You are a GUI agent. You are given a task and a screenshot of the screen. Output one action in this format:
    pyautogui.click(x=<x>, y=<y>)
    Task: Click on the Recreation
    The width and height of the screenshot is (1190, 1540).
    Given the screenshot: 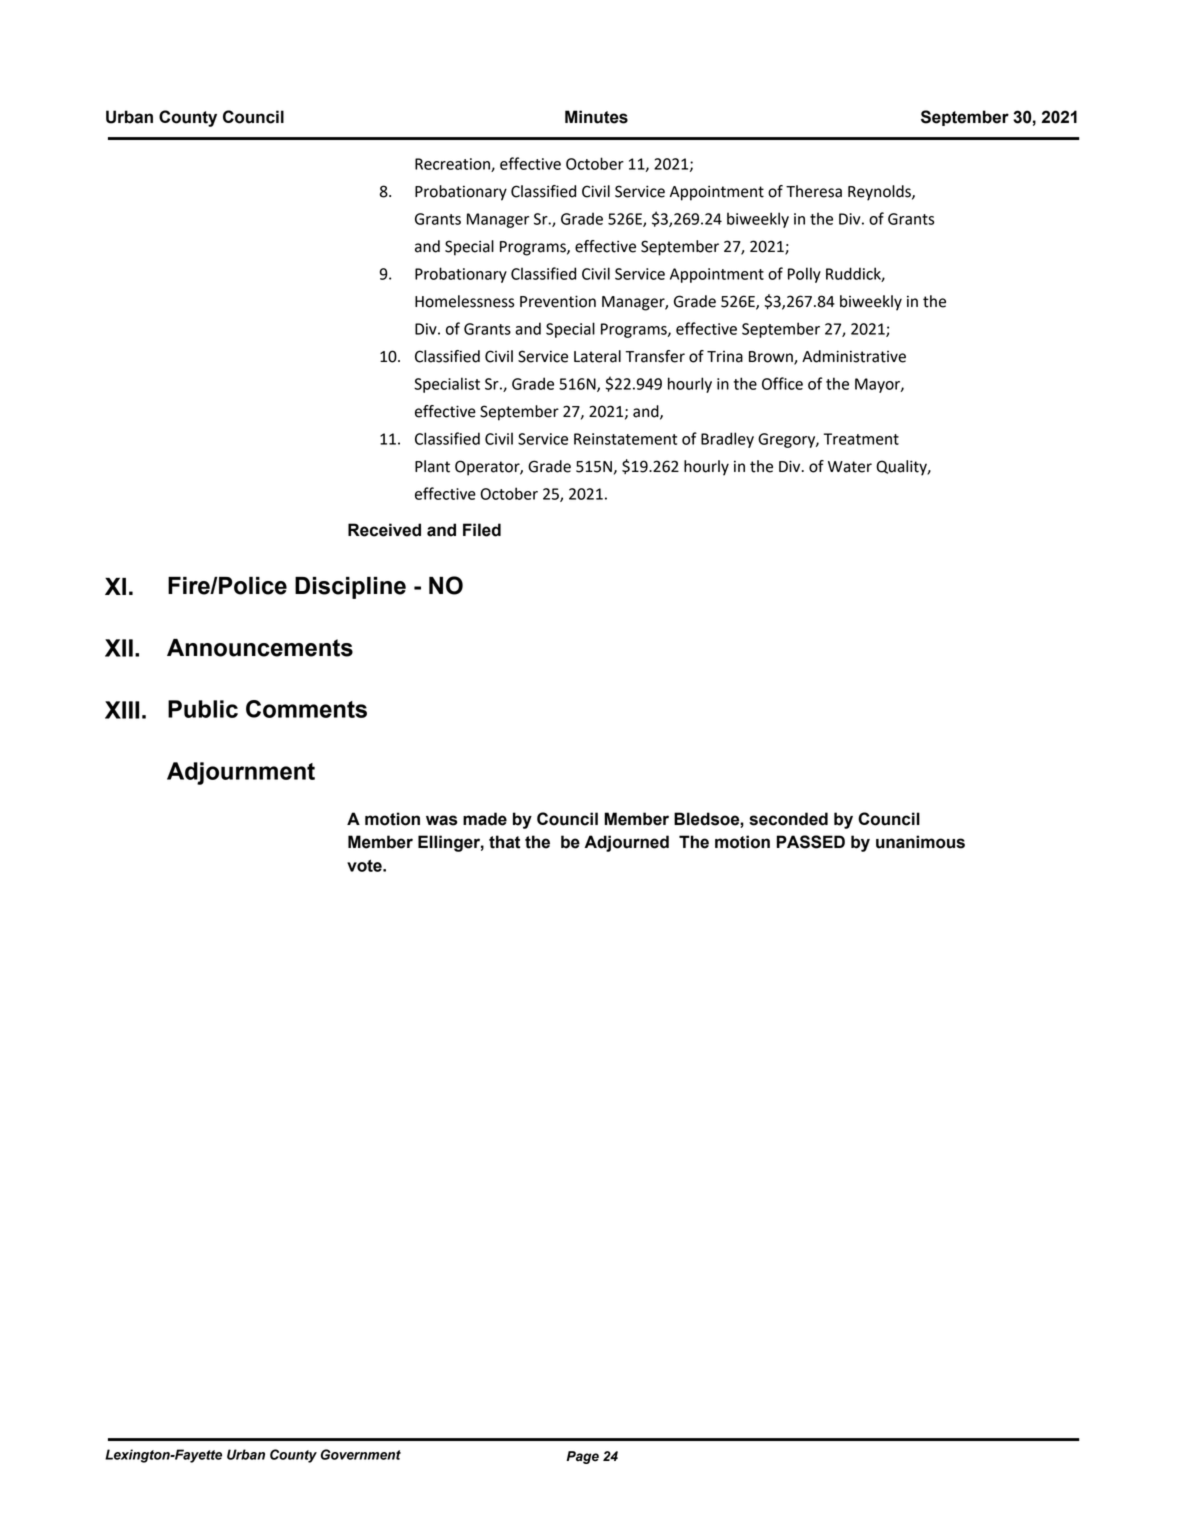 What is the action you would take?
    pyautogui.click(x=453, y=165)
